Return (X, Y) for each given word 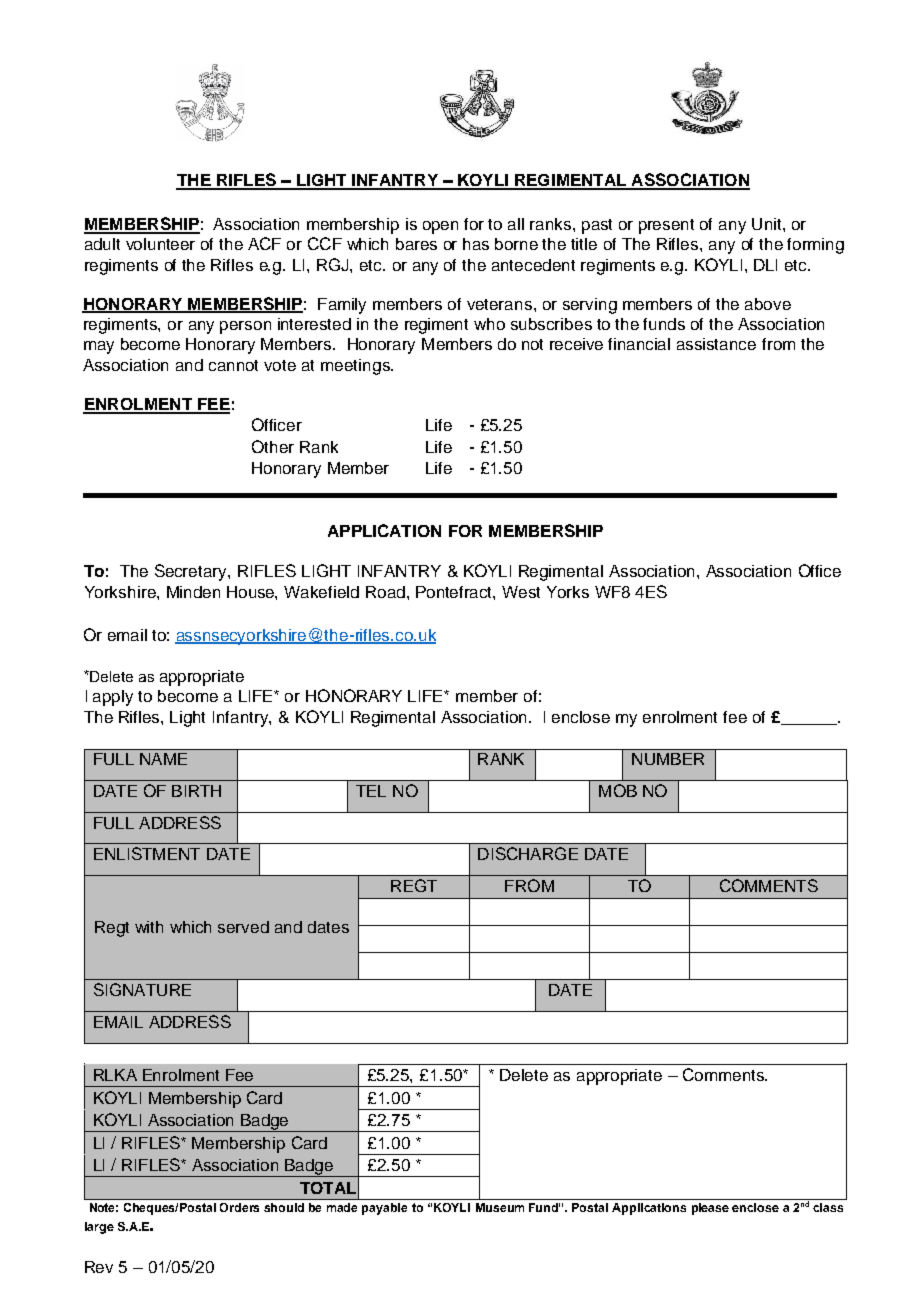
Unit (768, 224)
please (710, 1209)
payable (384, 1209)
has (476, 244)
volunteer (160, 244)
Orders (239, 1207)
